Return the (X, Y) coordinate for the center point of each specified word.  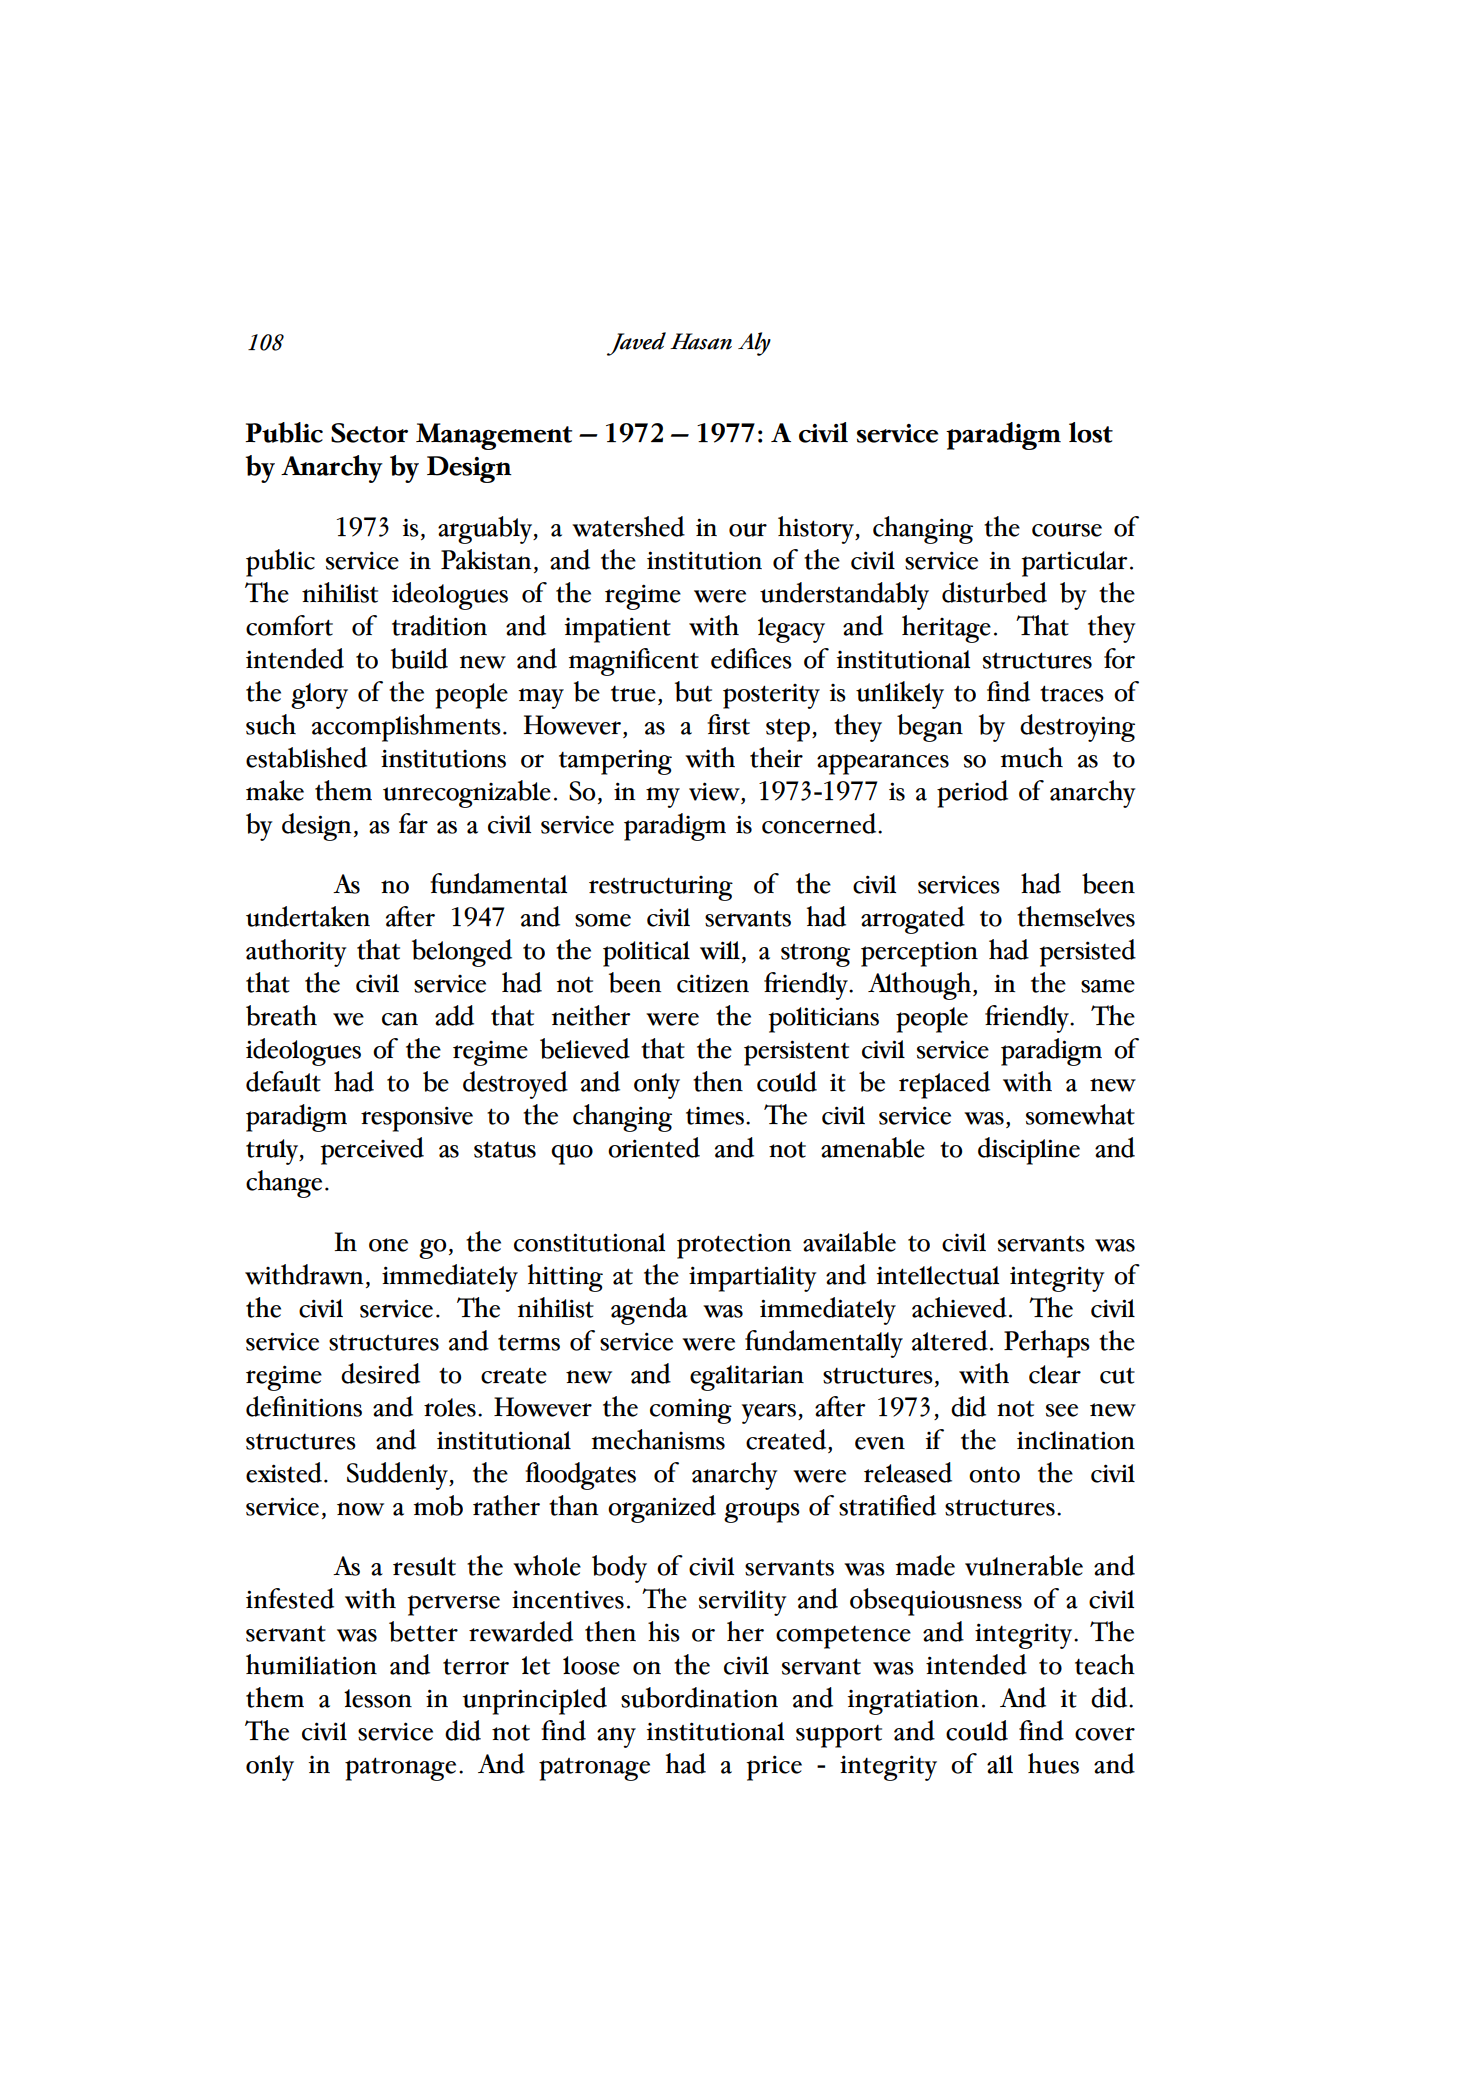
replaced (944, 1085)
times (715, 1116)
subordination (699, 1697)
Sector (369, 433)
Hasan (701, 341)
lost (1091, 432)
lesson (378, 1698)
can (400, 1019)
